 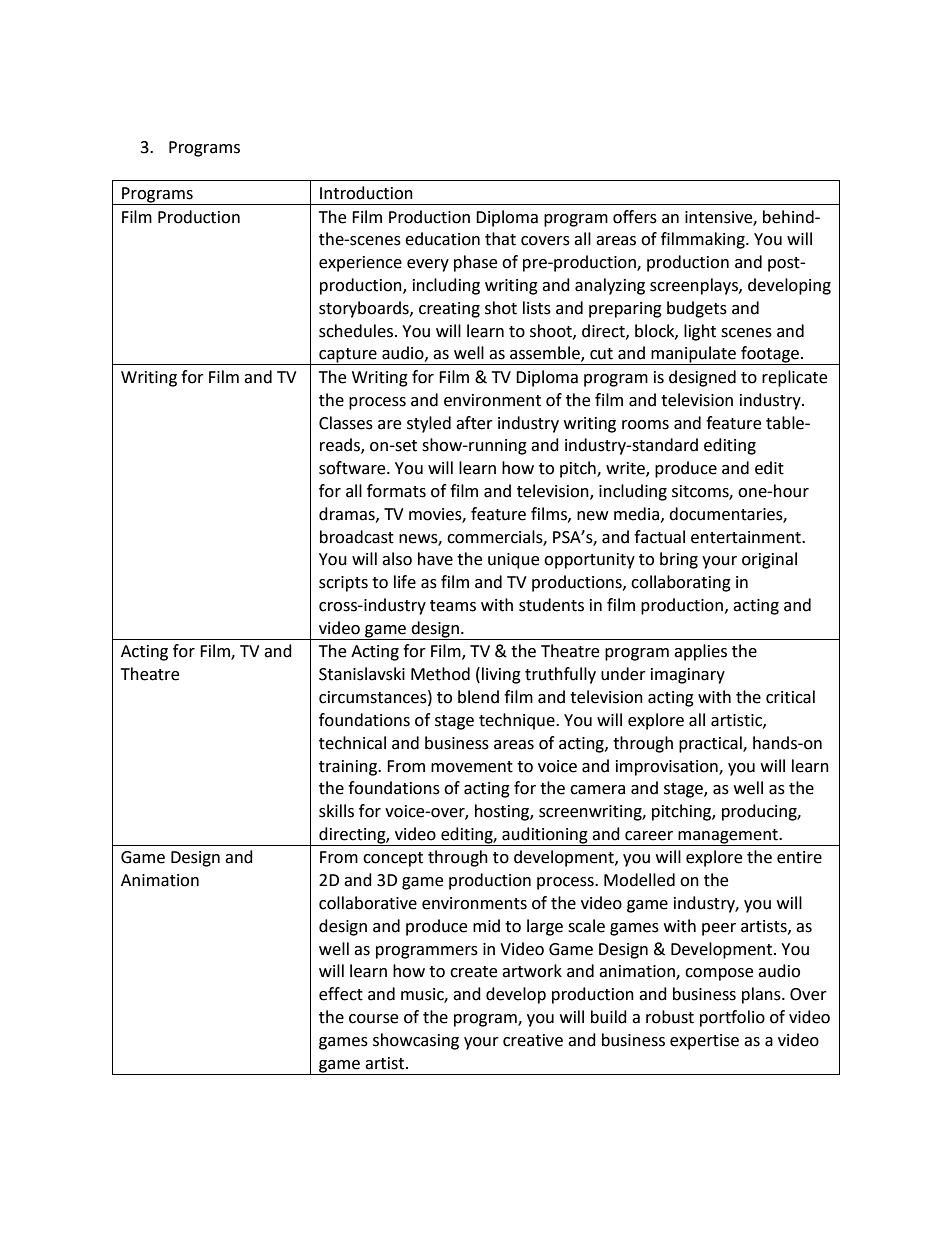 What do you see at coordinates (348, 356) in the screenshot?
I see `capture` at bounding box center [348, 356].
